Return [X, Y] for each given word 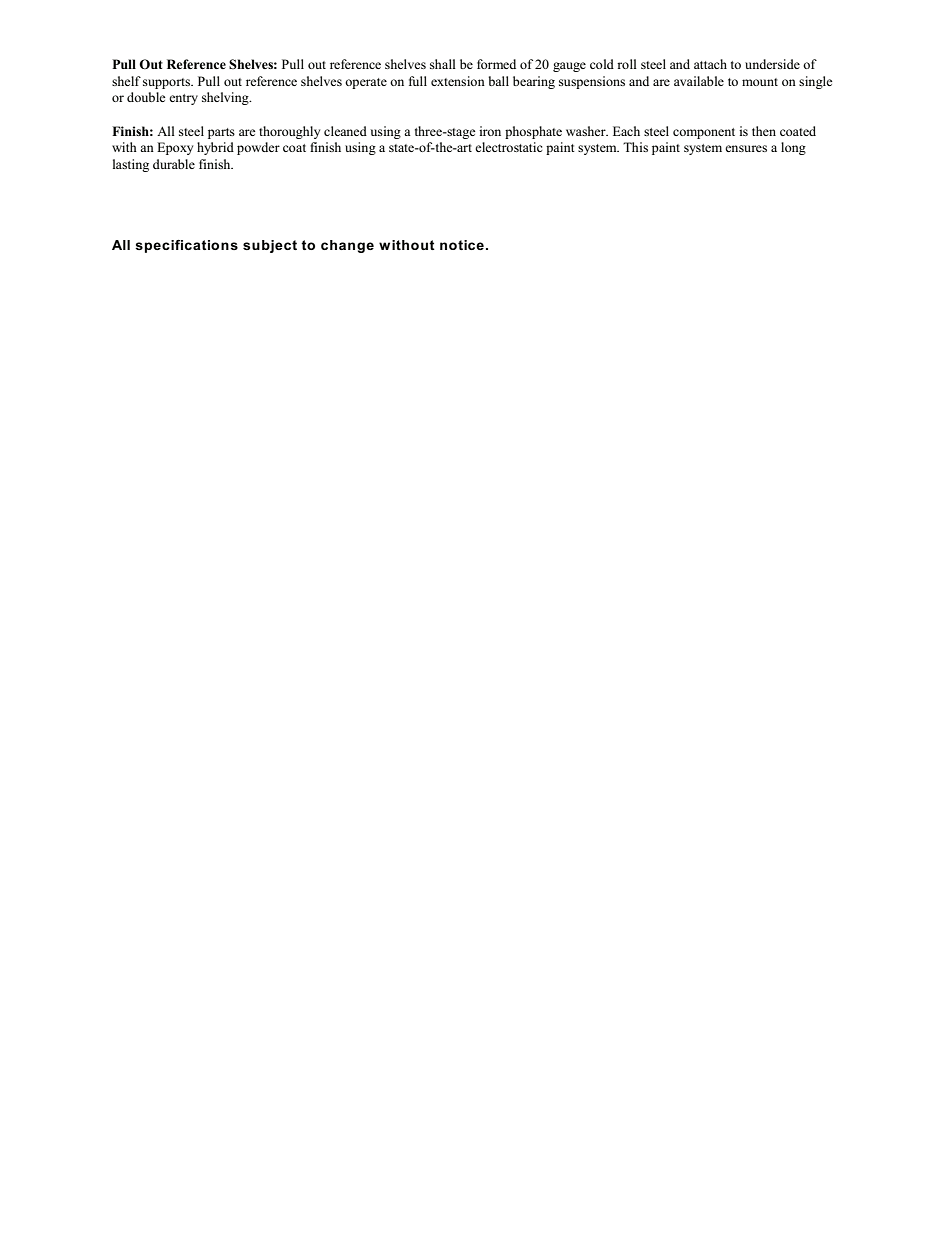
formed [496, 64]
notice [462, 245]
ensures [746, 148]
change [347, 246]
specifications [186, 246]
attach [710, 64]
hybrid [215, 148]
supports [168, 83]
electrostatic [508, 147]
